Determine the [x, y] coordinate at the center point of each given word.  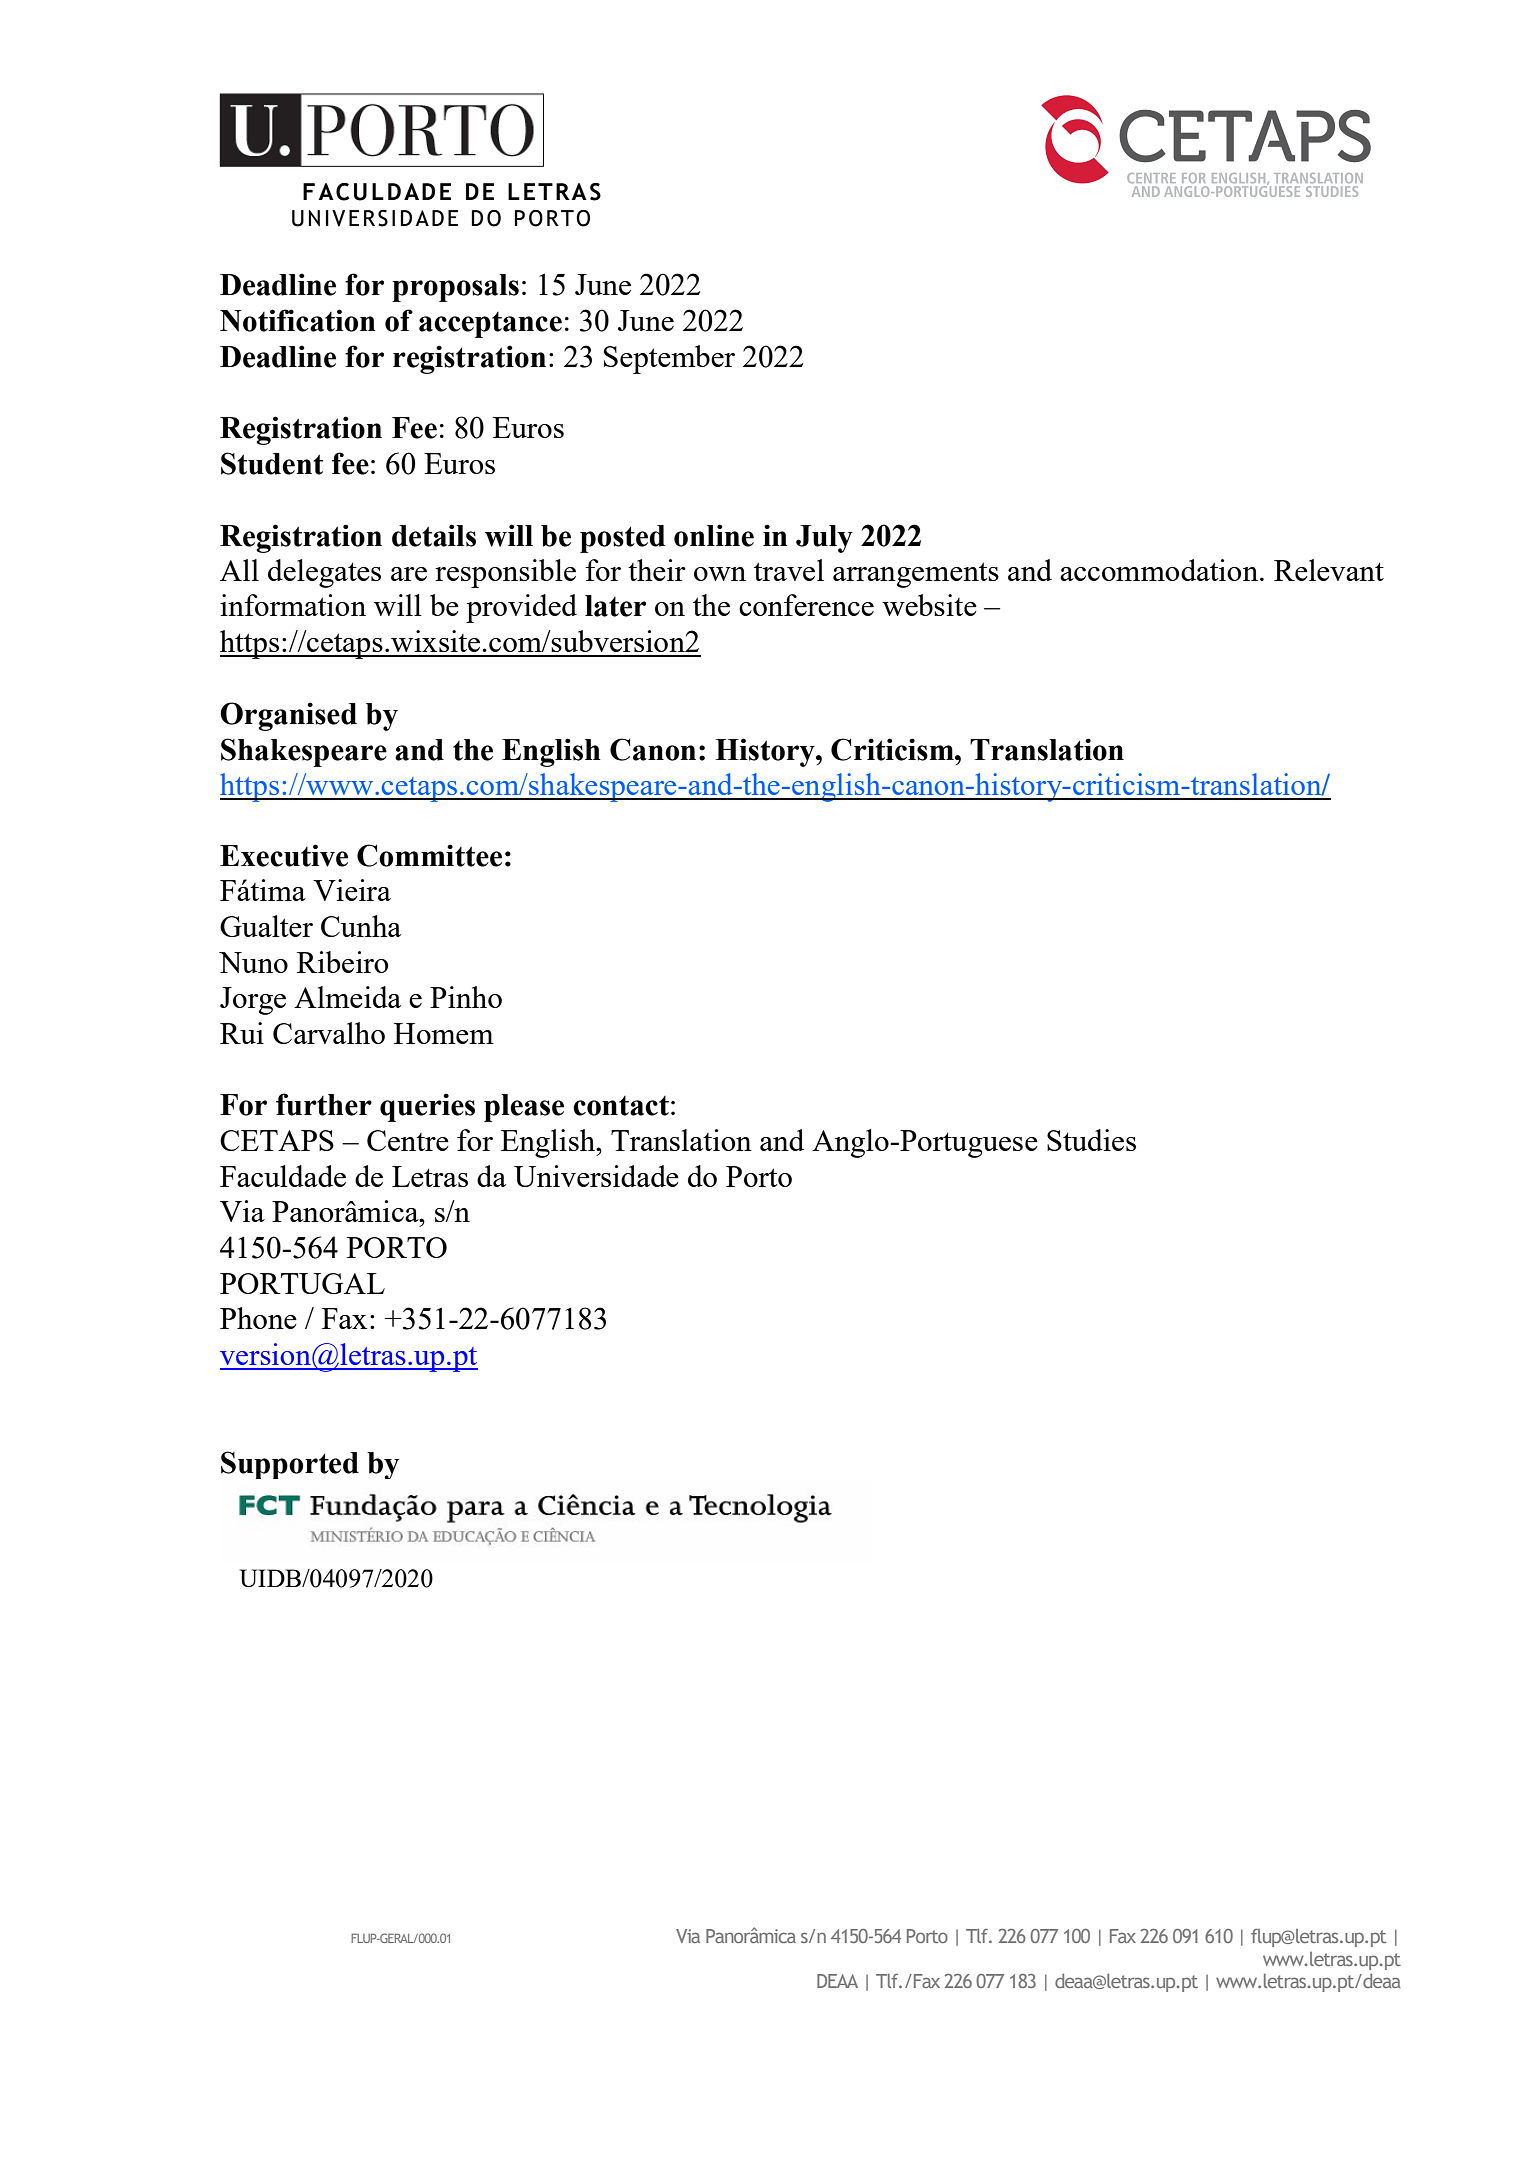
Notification [298, 320]
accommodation [1160, 570]
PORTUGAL [302, 1283]
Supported [290, 1465]
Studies [1091, 1140]
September [669, 359]
